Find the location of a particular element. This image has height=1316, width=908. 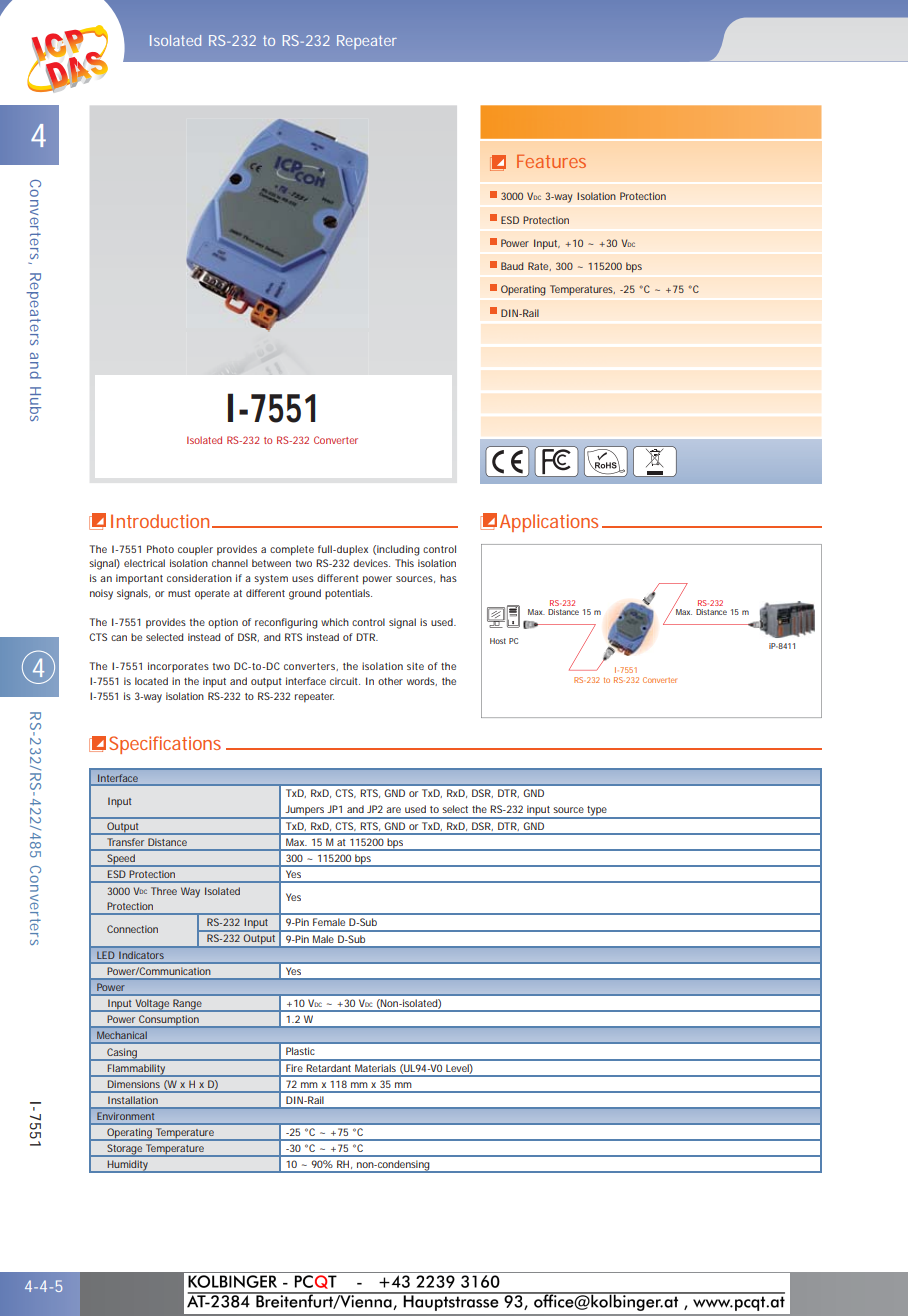

Storage is located at coordinates (125, 1150).
